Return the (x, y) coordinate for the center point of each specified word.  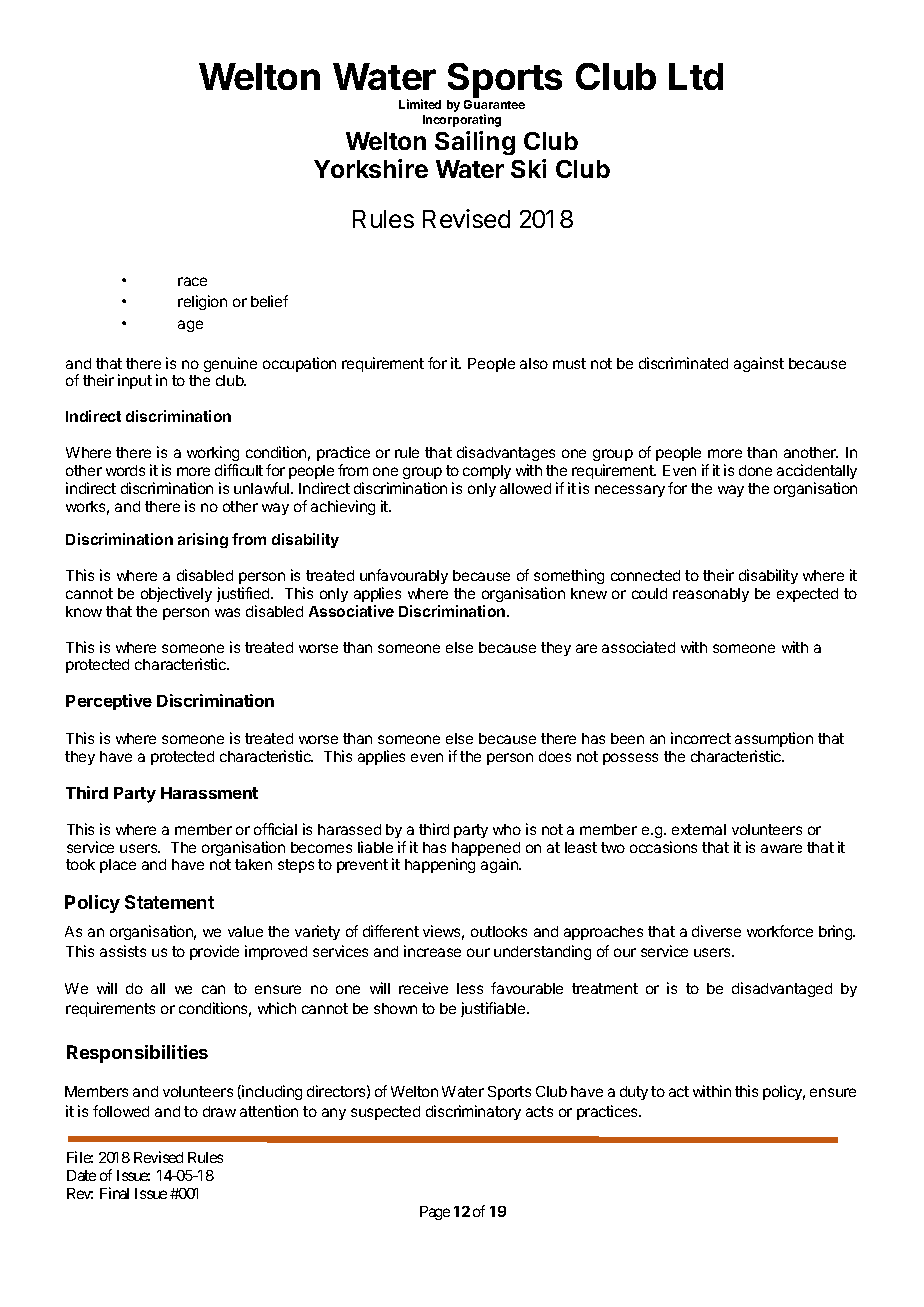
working (213, 453)
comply (487, 472)
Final (114, 1193)
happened (486, 850)
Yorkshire (371, 168)
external (699, 829)
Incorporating (462, 120)
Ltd (696, 76)
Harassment (209, 793)
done (755, 470)
